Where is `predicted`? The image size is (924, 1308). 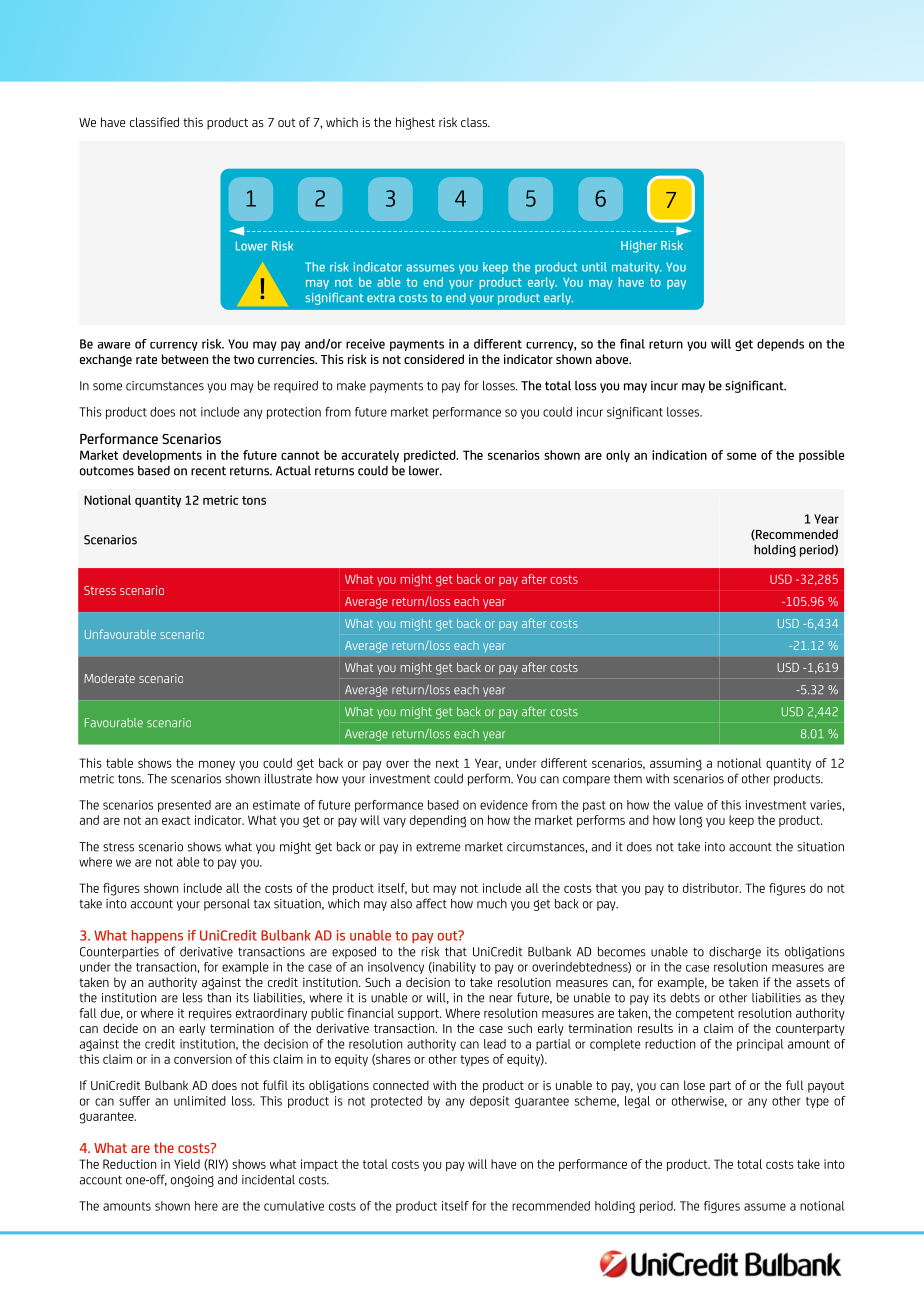 predicted is located at coordinates (431, 456).
